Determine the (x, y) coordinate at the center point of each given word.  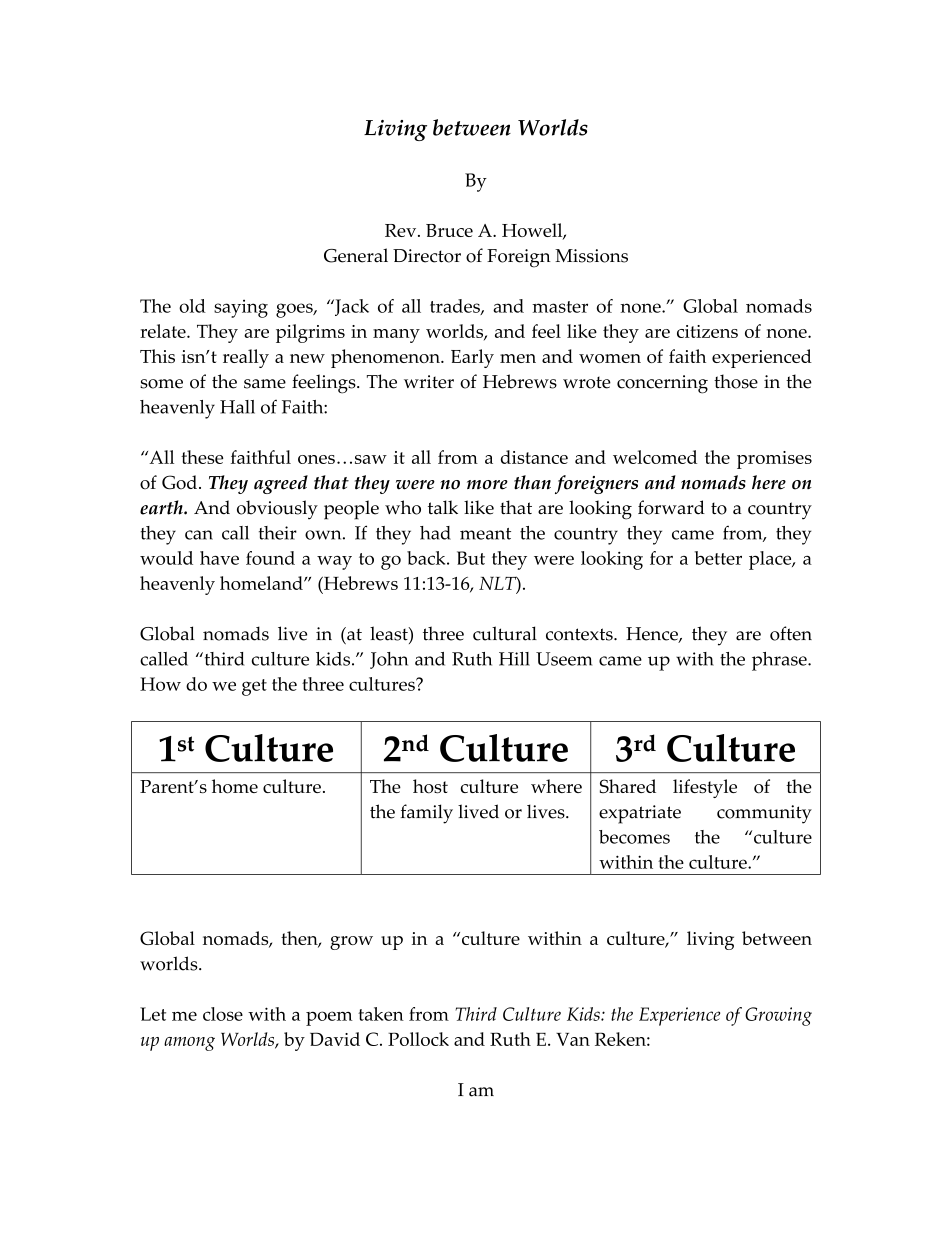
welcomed (655, 457)
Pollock (418, 1039)
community (764, 814)
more (487, 485)
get (254, 687)
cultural (505, 633)
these (202, 457)
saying (241, 308)
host (430, 786)
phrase (780, 661)
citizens (707, 331)
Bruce (449, 230)
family (427, 814)
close (223, 1014)
